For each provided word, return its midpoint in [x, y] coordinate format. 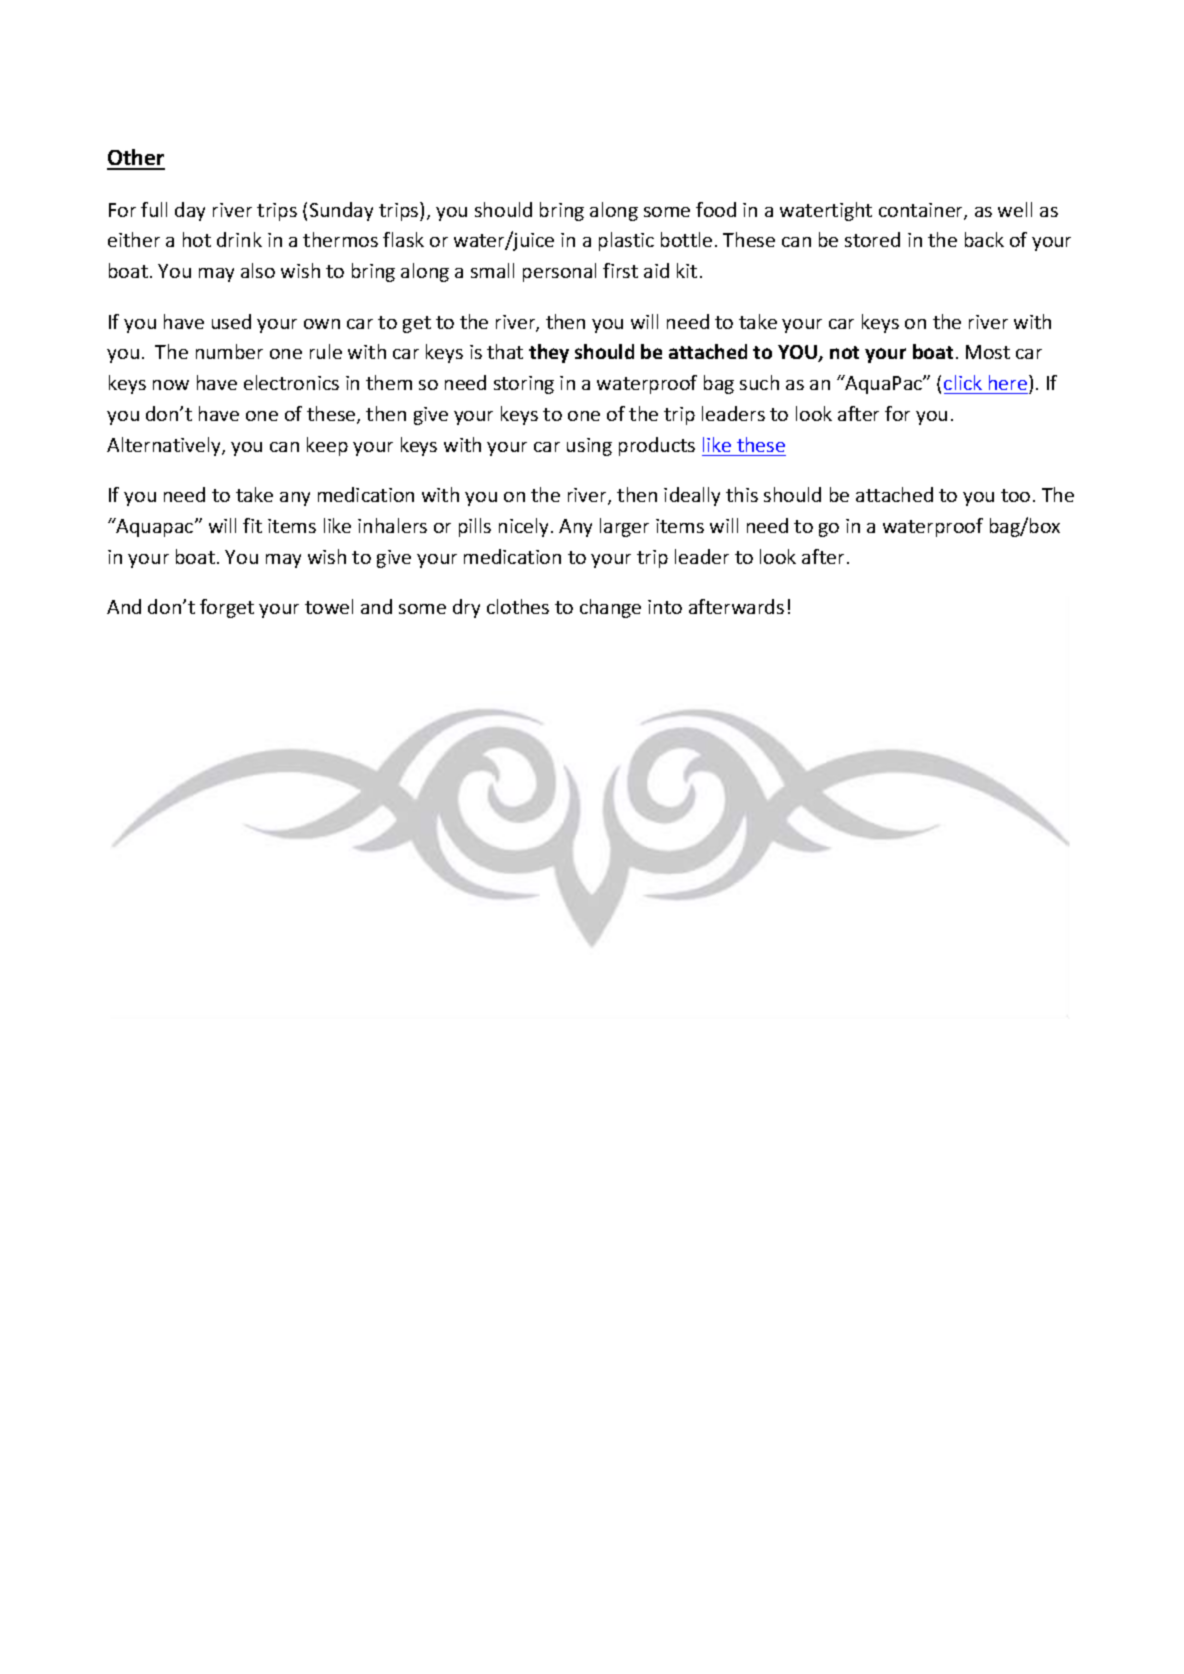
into [665, 607]
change [610, 608]
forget [227, 608]
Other [136, 159]
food [716, 209]
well [1015, 209]
